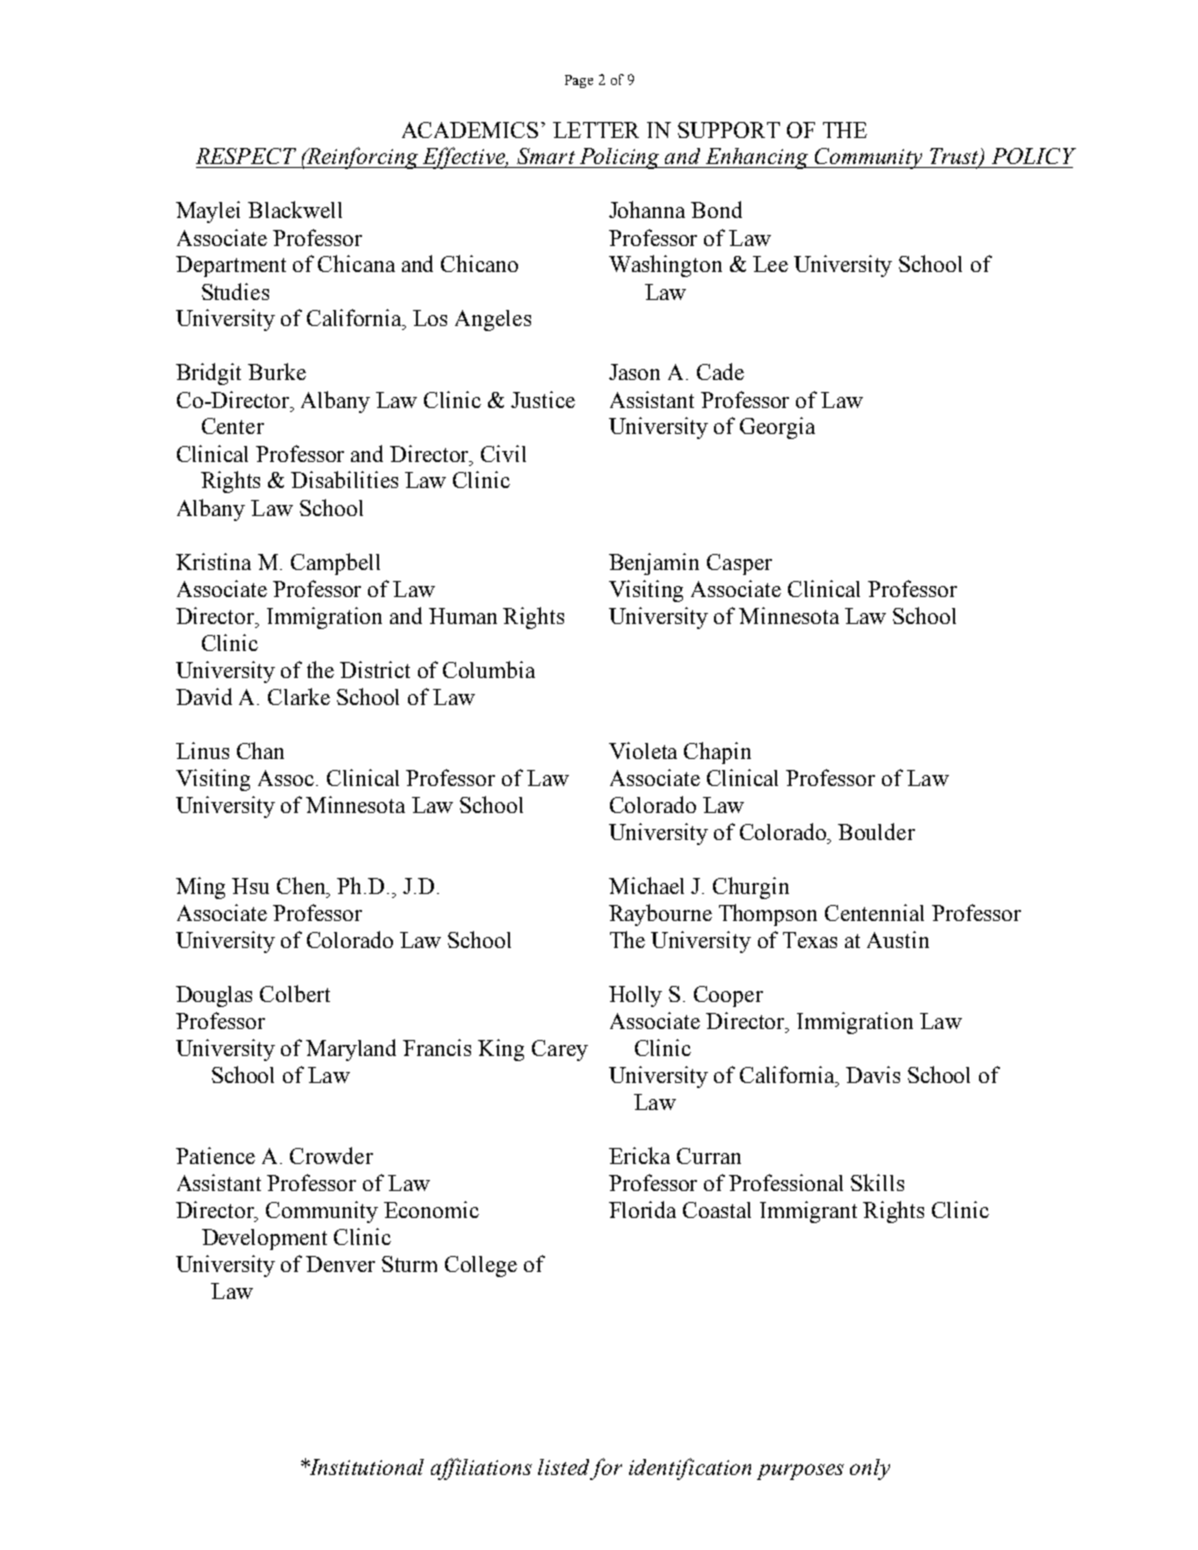  What do you see at coordinates (642, 1209) in the page?
I see `Florida` at bounding box center [642, 1209].
